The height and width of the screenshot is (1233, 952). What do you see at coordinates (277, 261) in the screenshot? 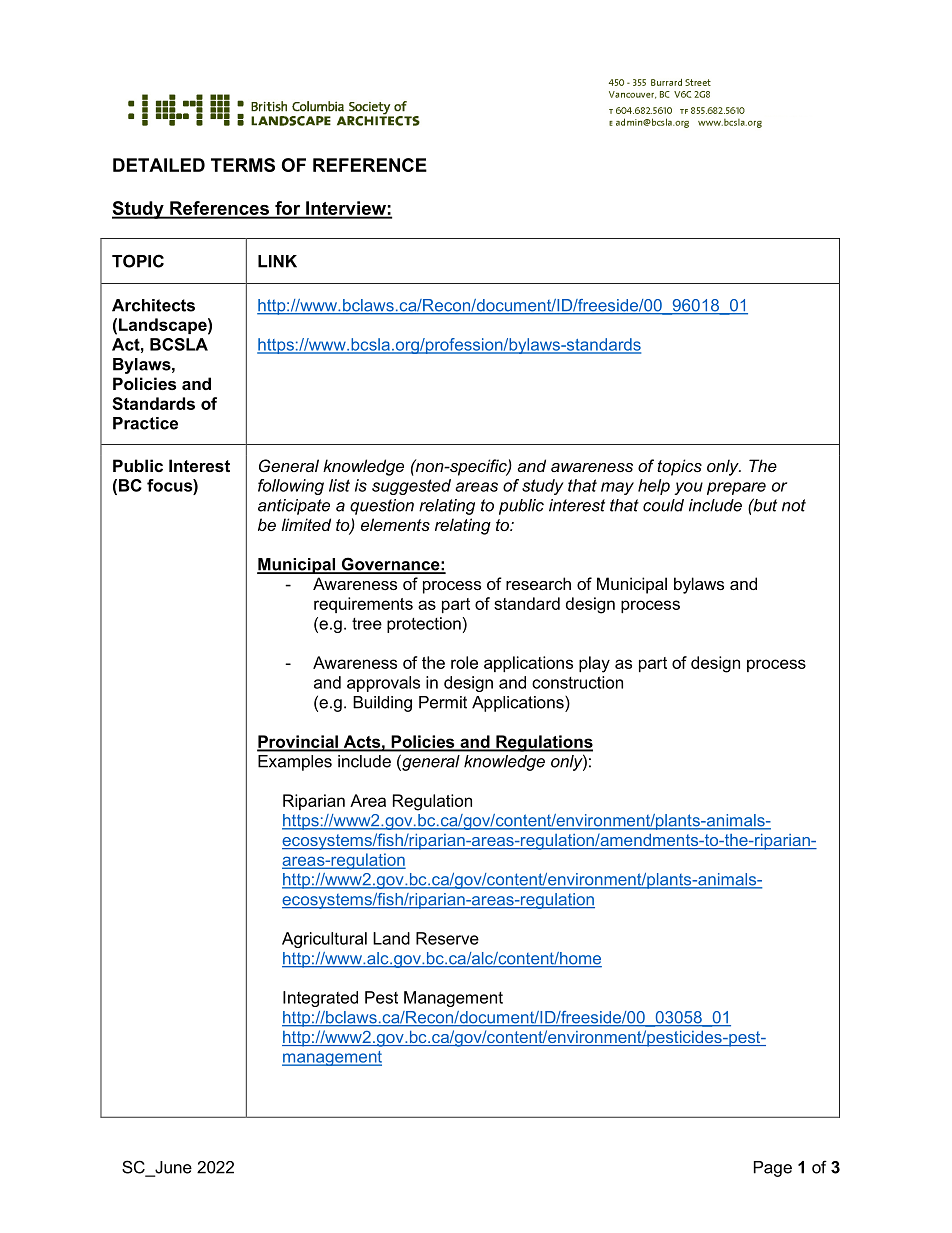
I see `LINK` at bounding box center [277, 261].
